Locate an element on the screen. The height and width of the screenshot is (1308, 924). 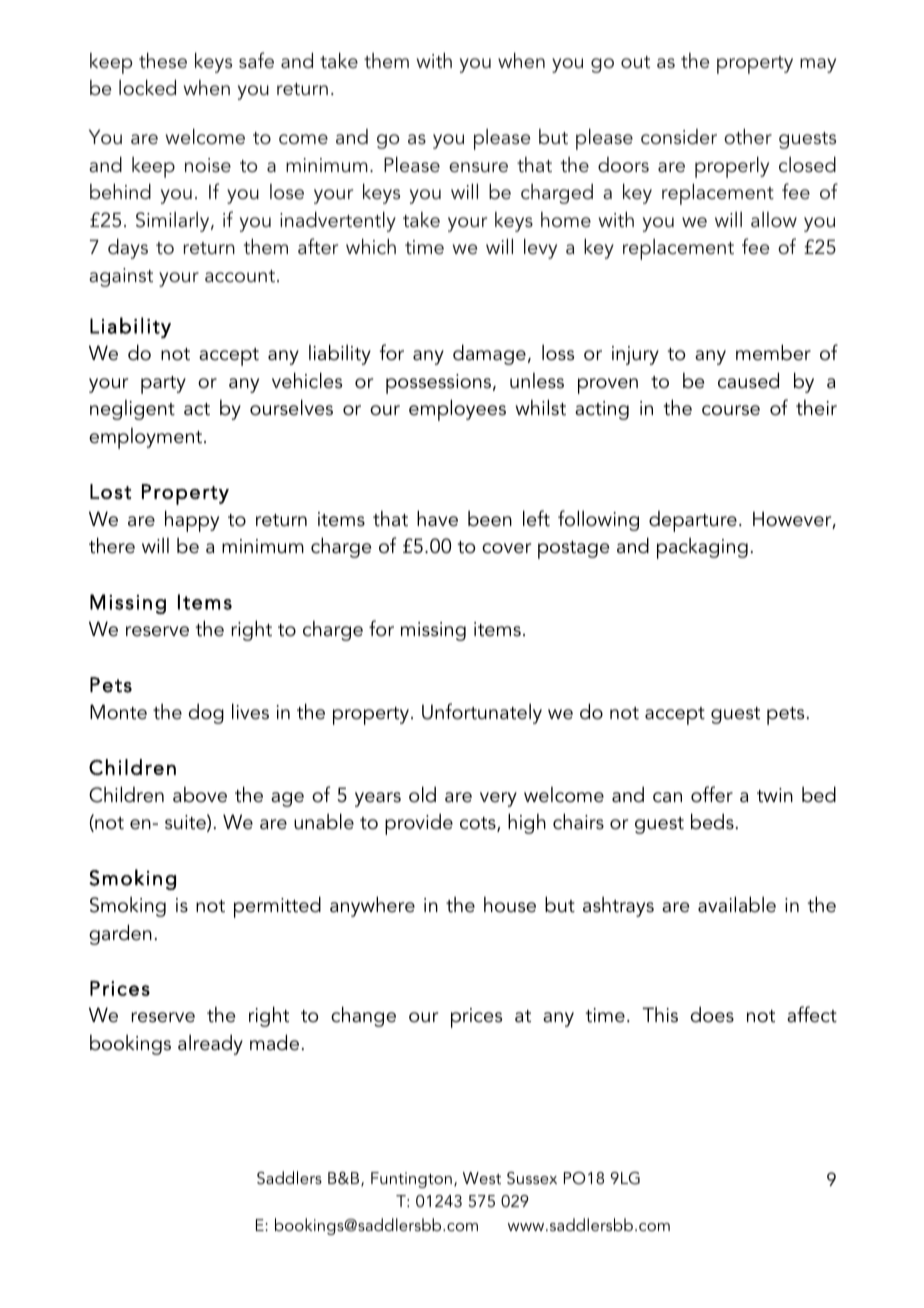
other is located at coordinates (748, 136).
